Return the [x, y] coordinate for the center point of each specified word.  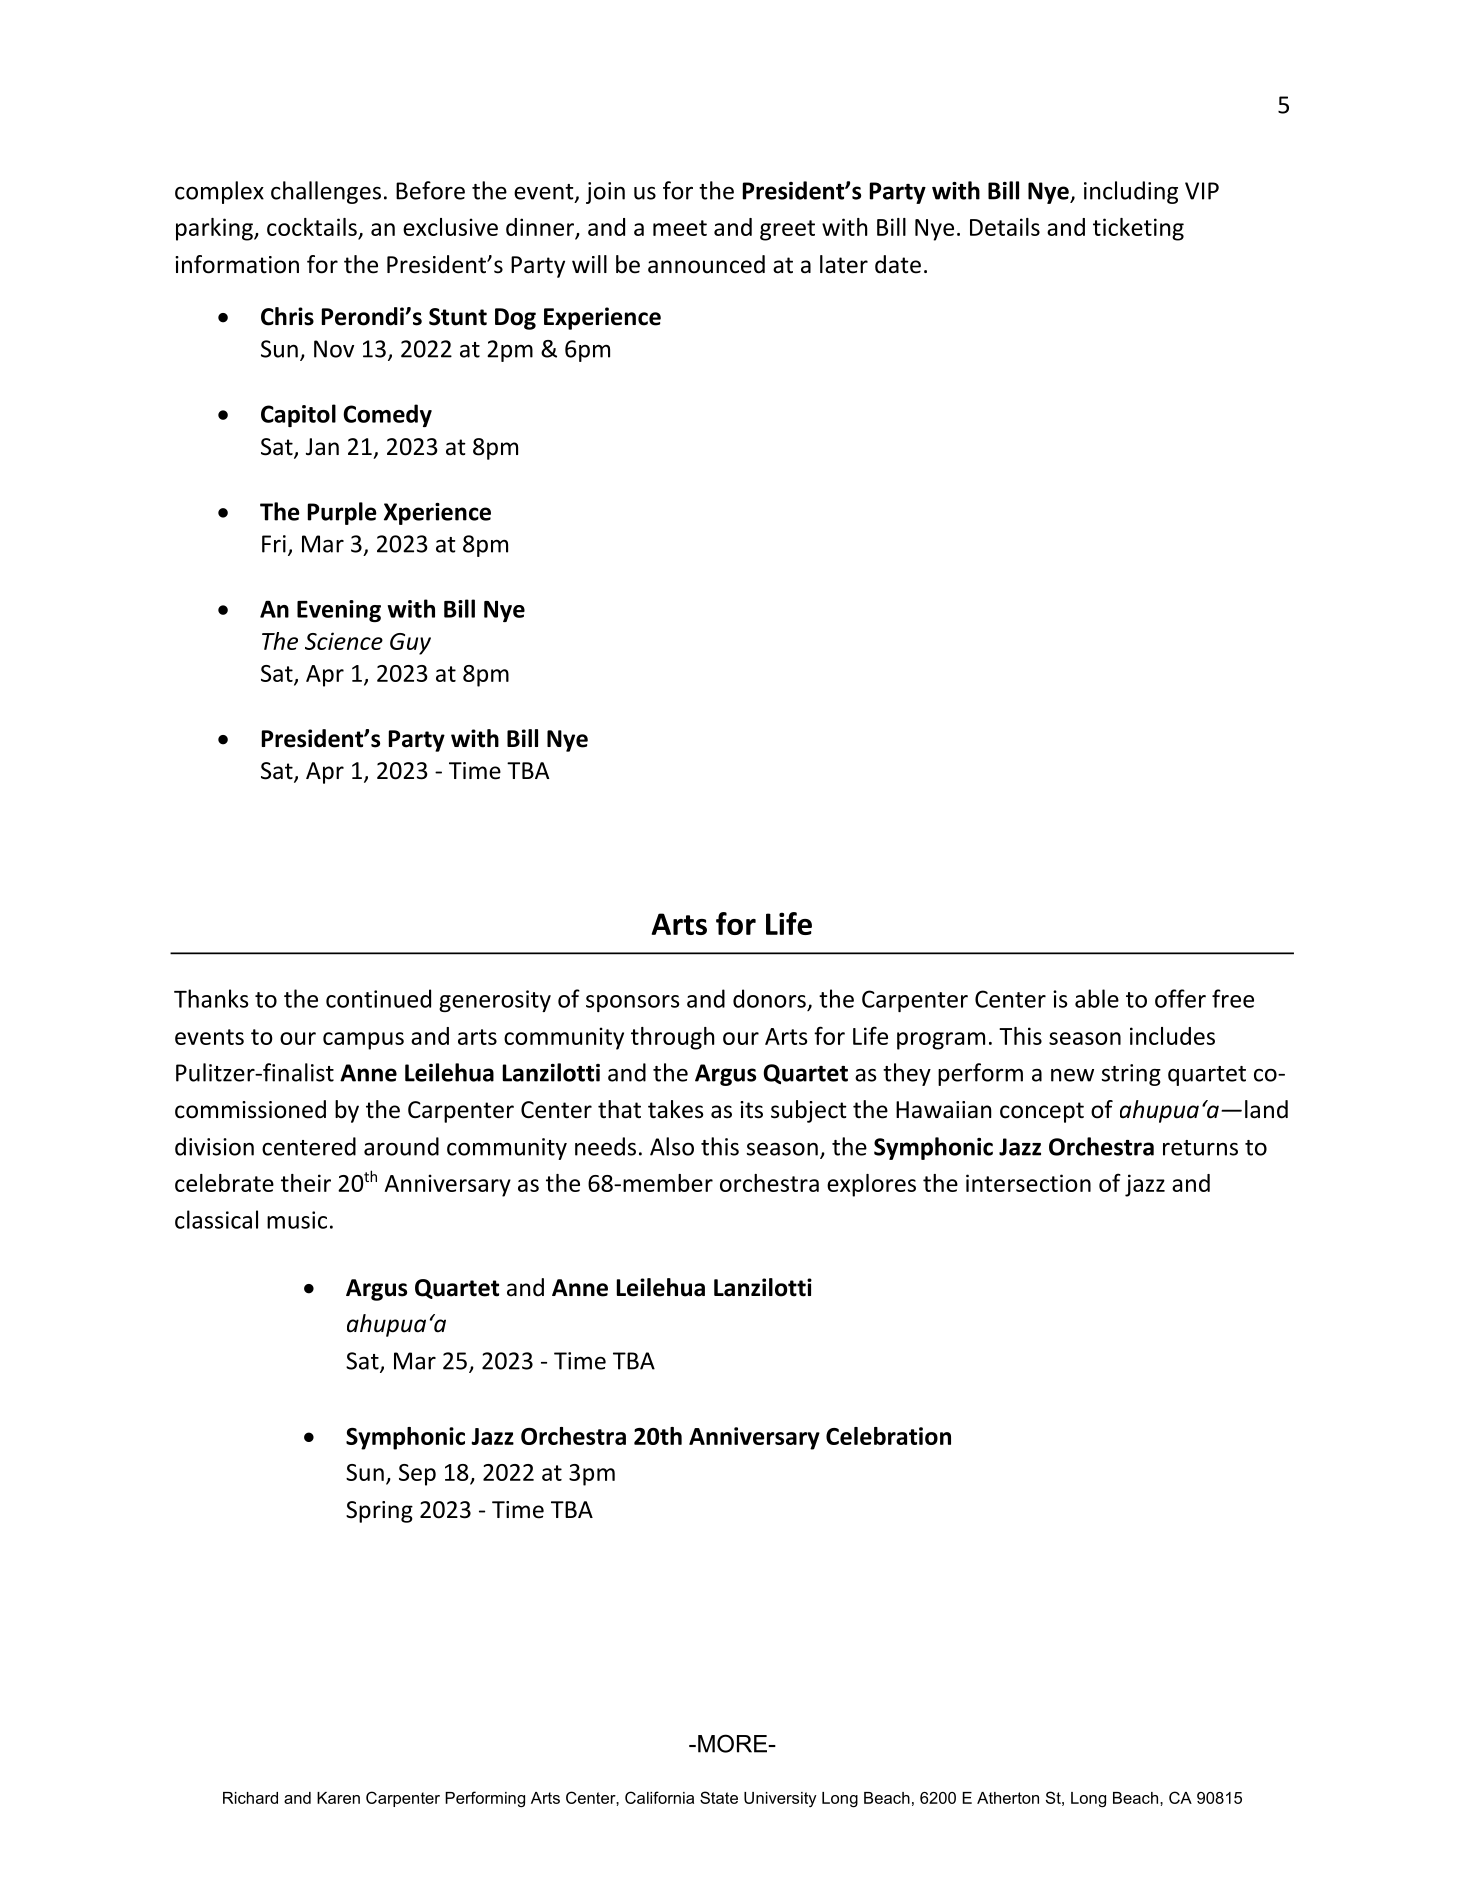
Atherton [1008, 1798]
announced [706, 264]
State [719, 1797]
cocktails [312, 227]
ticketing [1138, 229]
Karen [338, 1798]
